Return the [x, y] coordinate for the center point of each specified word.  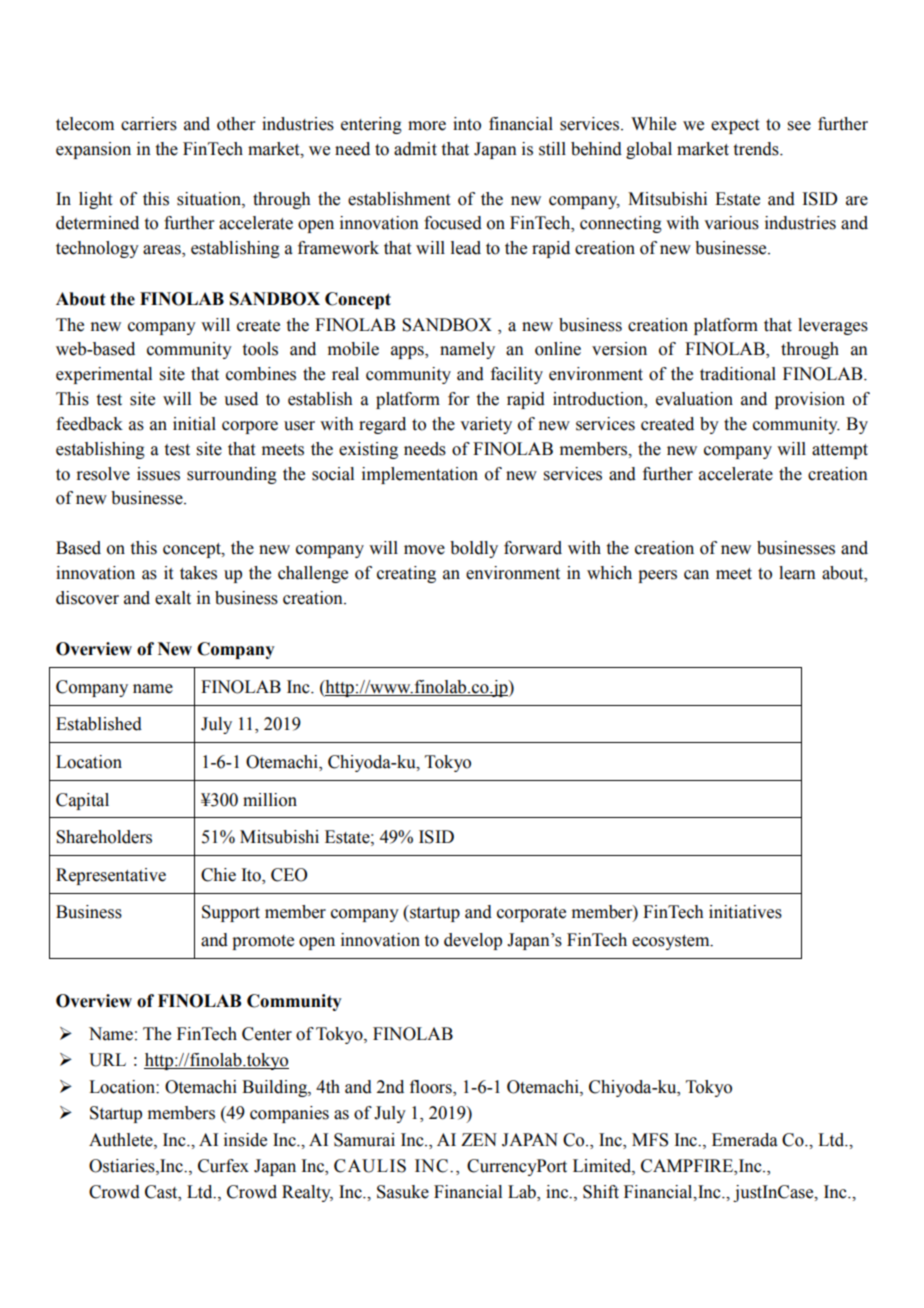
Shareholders [104, 837]
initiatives [745, 912]
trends [757, 149]
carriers [149, 124]
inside [245, 1140]
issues [158, 474]
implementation [420, 475]
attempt [840, 451]
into [467, 124]
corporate [531, 914]
